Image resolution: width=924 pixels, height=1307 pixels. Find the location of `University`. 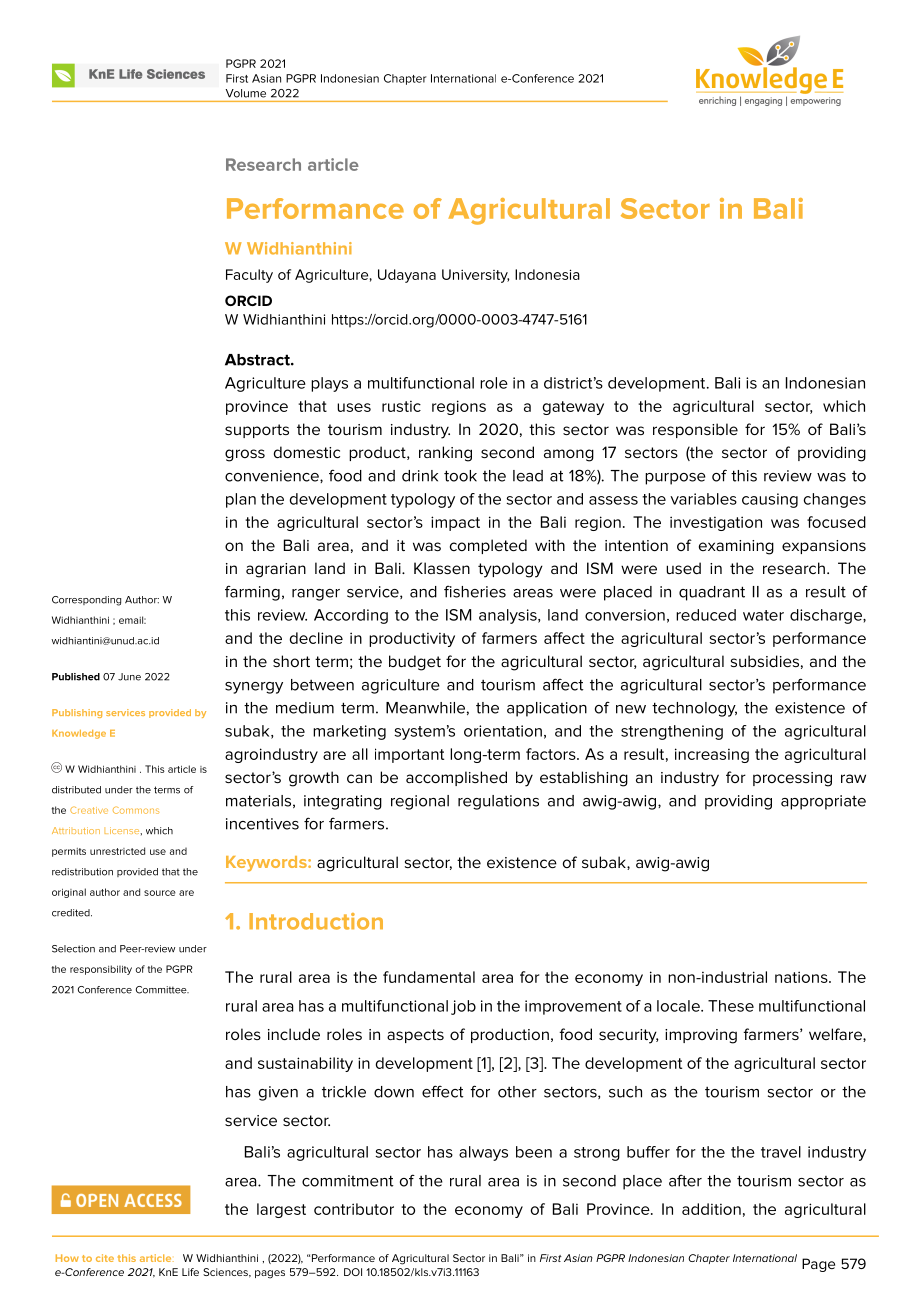

University is located at coordinates (475, 276).
